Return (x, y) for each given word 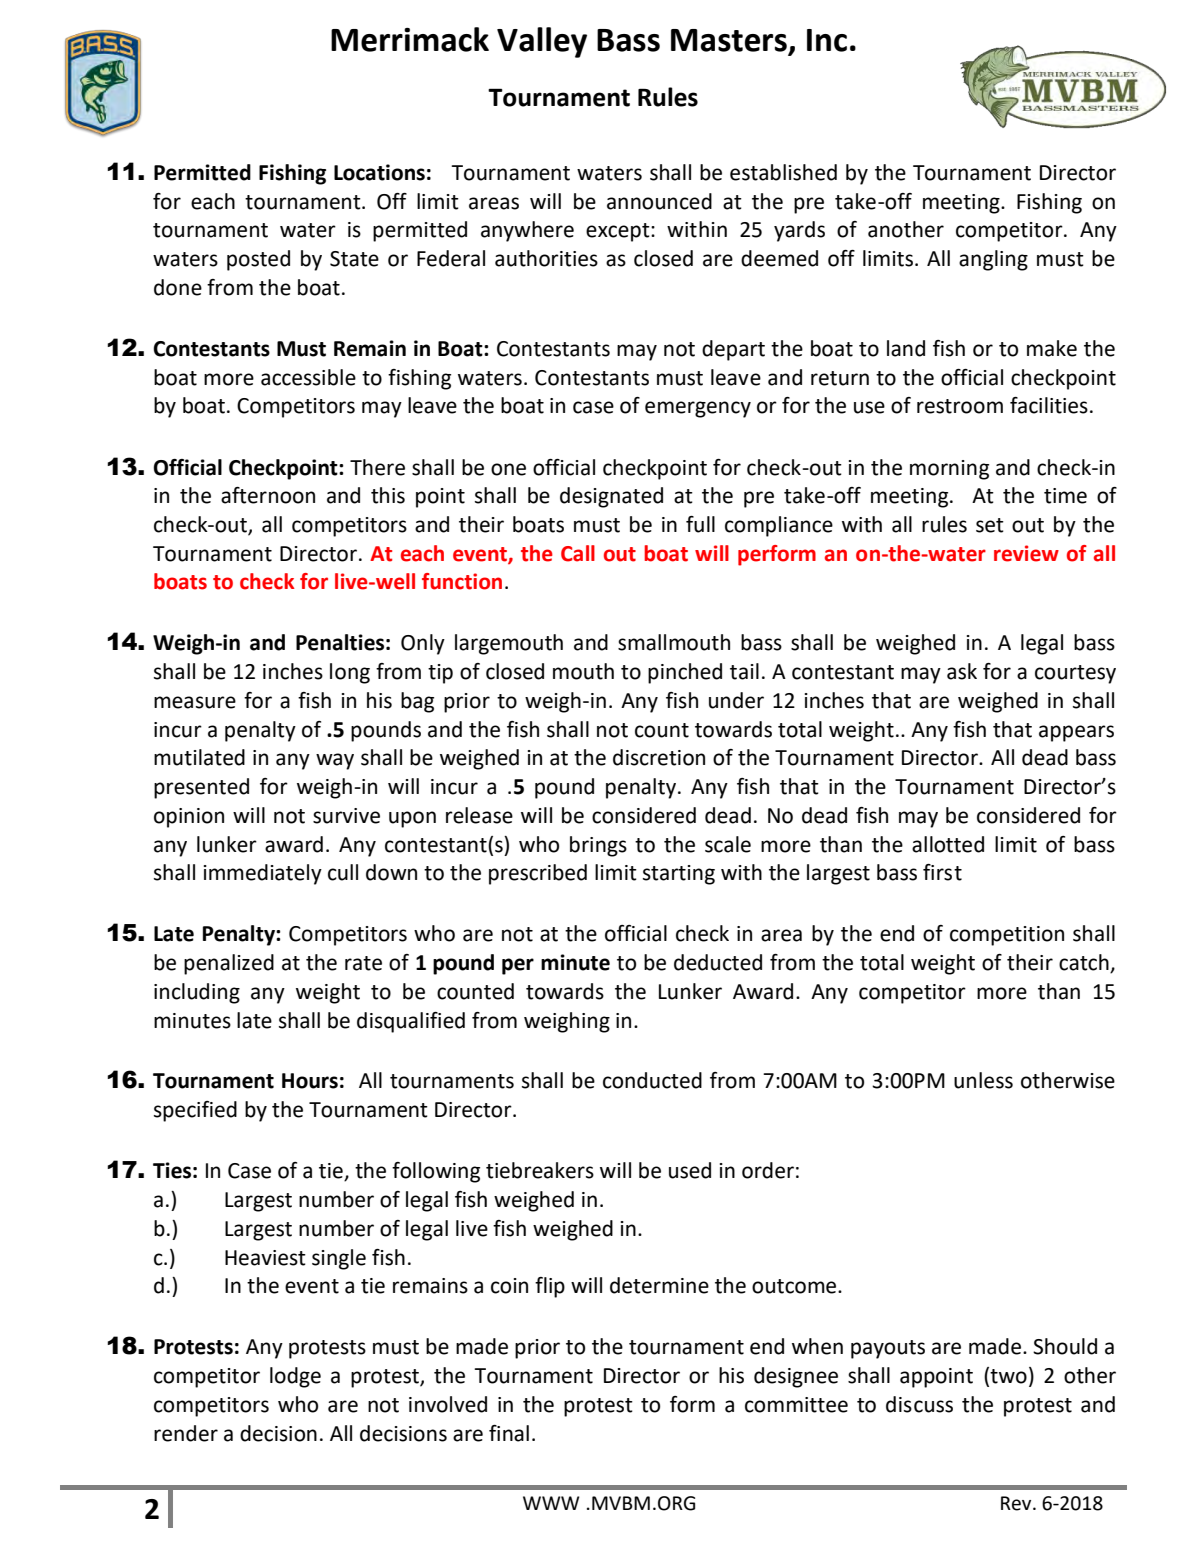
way (335, 761)
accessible (308, 377)
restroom (960, 406)
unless (983, 1080)
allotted (948, 844)
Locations (379, 172)
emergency (698, 409)
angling (993, 260)
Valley (542, 42)
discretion (659, 757)
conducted (652, 1080)
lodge (295, 1377)
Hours (310, 1081)
